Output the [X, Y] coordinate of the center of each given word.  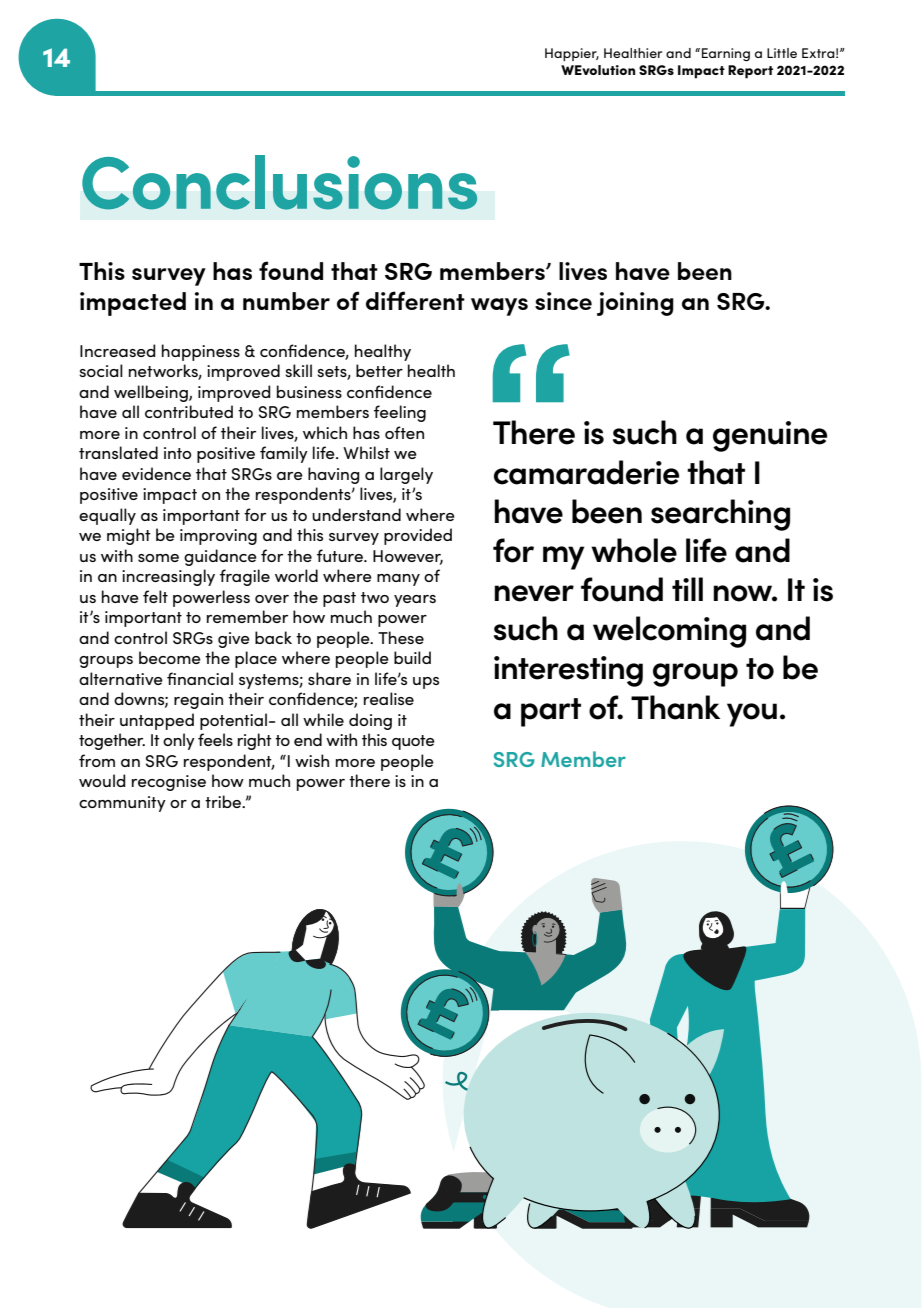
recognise [169, 783]
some [158, 558]
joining [635, 304]
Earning [726, 55]
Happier [572, 54]
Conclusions [279, 182]
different [415, 300]
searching [720, 515]
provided [418, 536]
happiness [201, 352]
